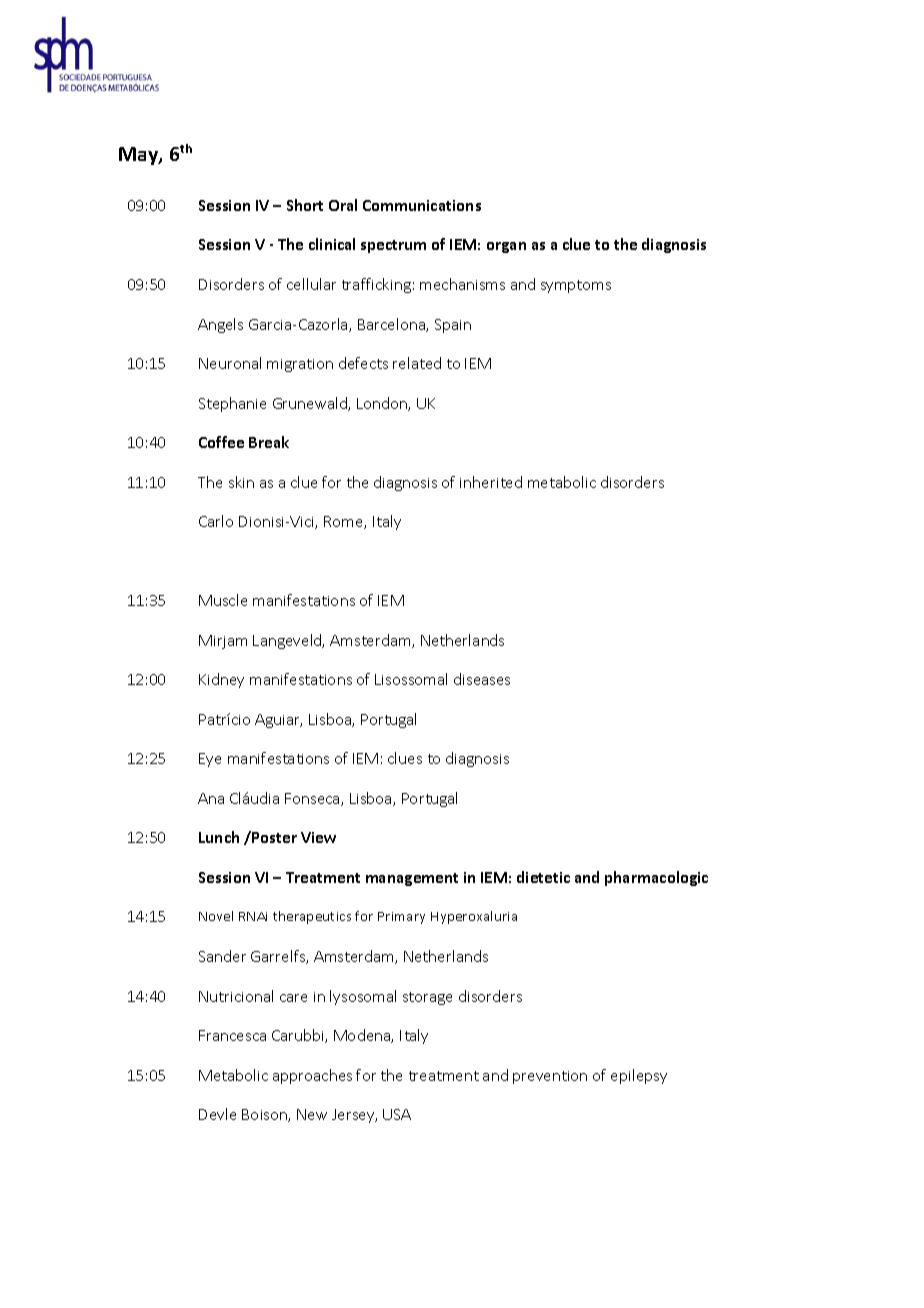 This page has height=1308, width=924. What do you see at coordinates (312, 1076) in the page?
I see `approaches` at bounding box center [312, 1076].
